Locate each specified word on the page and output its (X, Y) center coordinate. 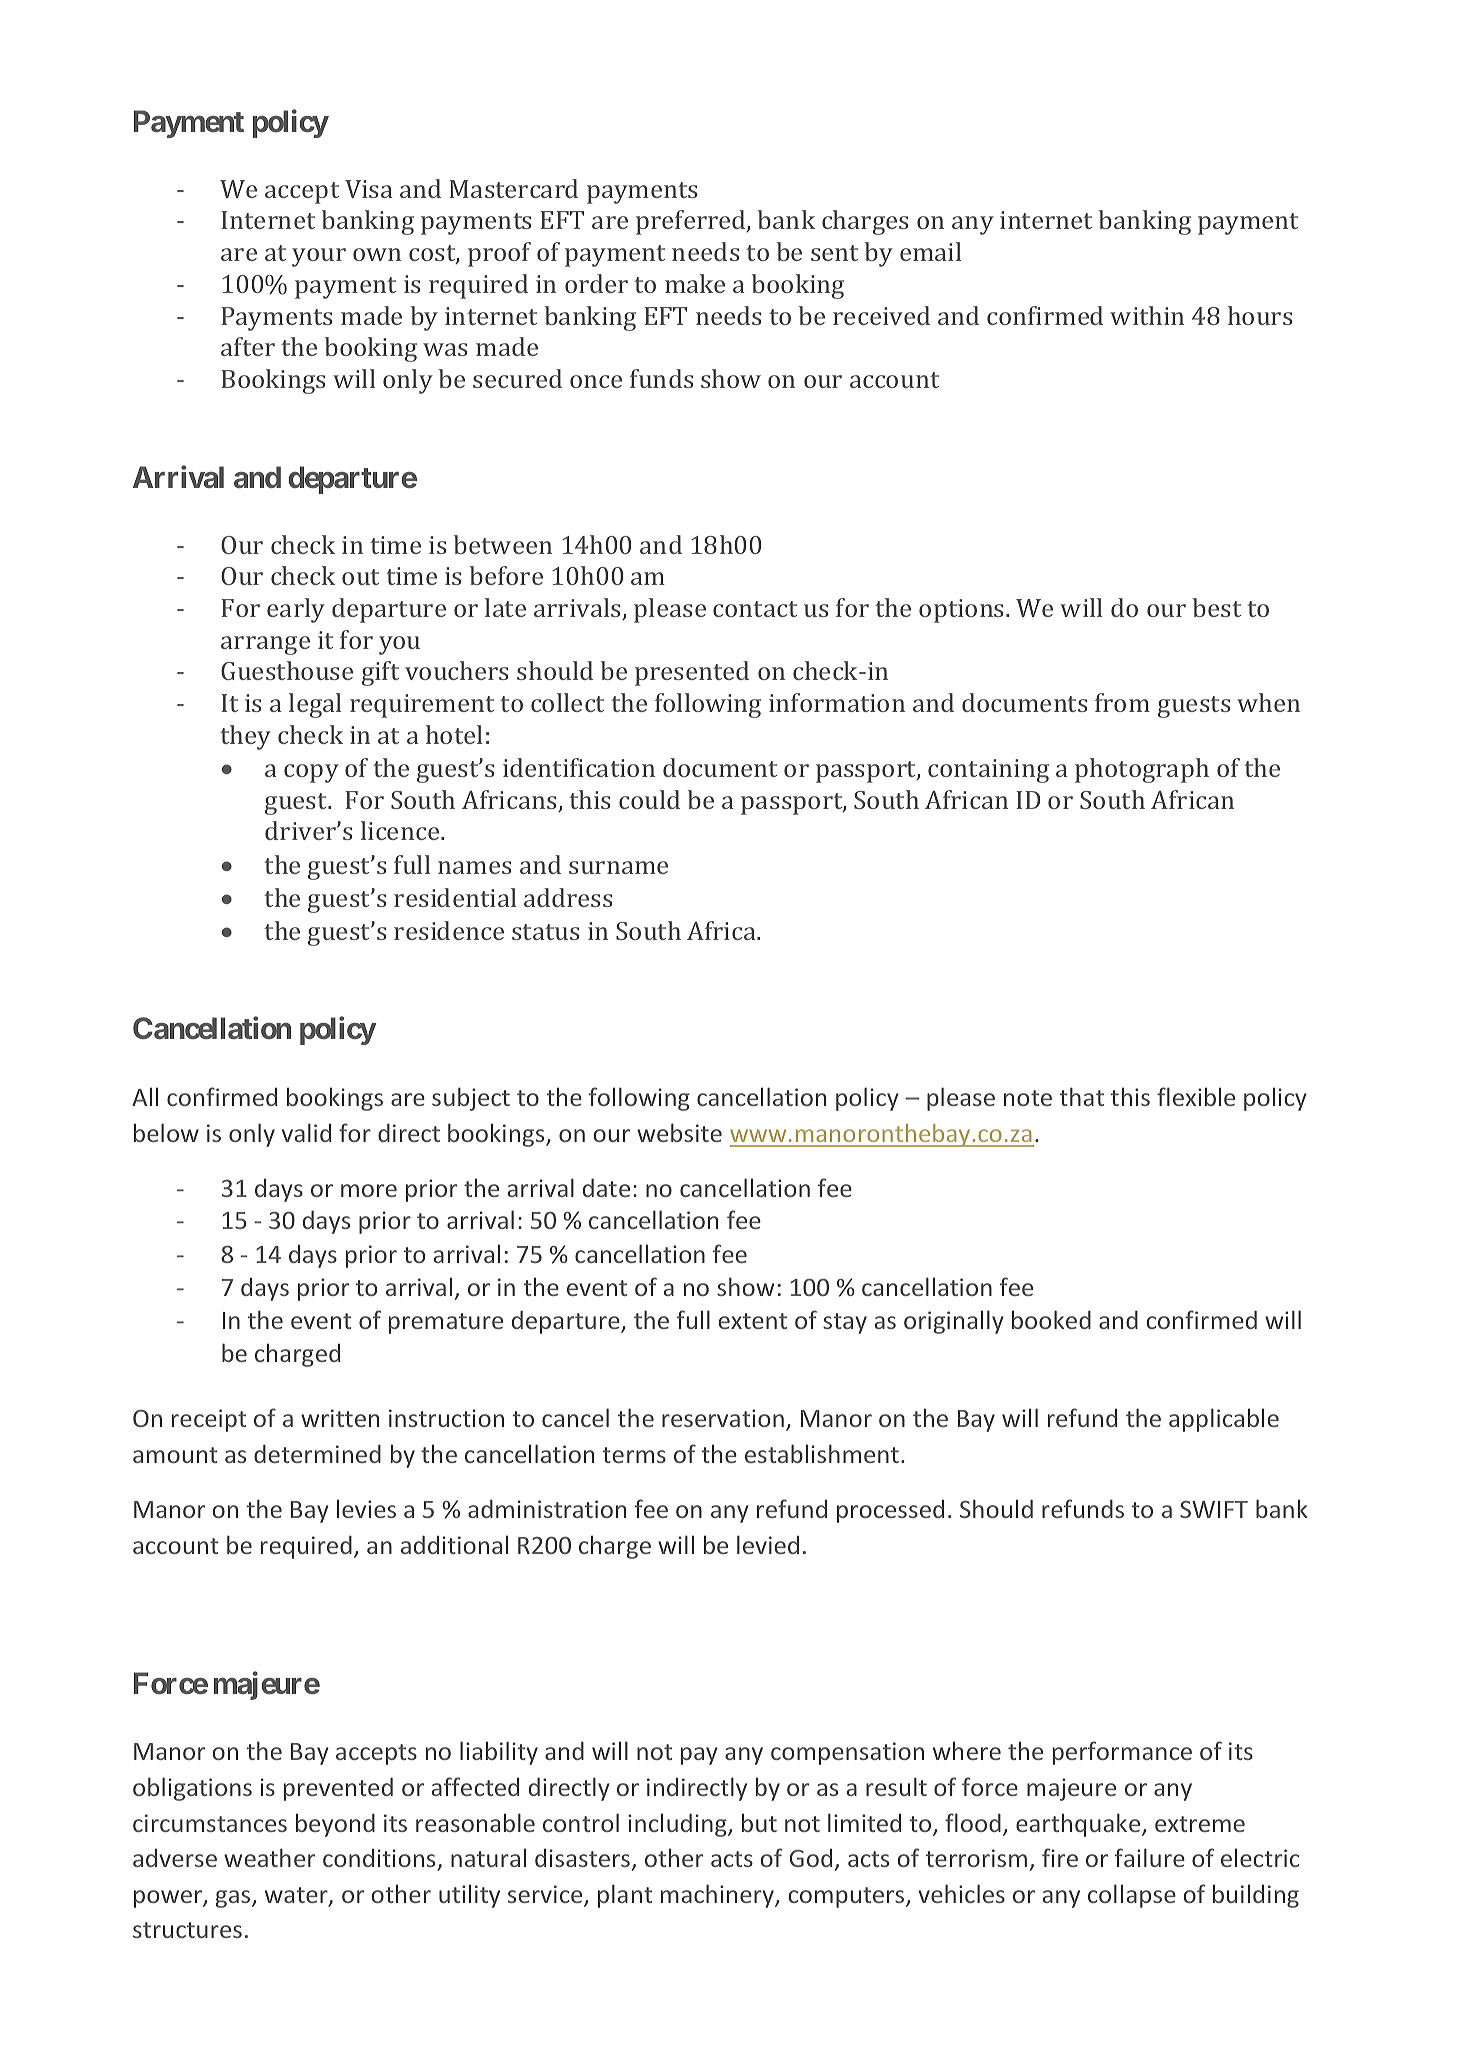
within (1147, 315)
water (297, 1896)
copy (311, 773)
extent (753, 1321)
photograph (1142, 770)
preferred (692, 222)
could (649, 799)
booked (1051, 1319)
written (340, 1418)
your (319, 257)
